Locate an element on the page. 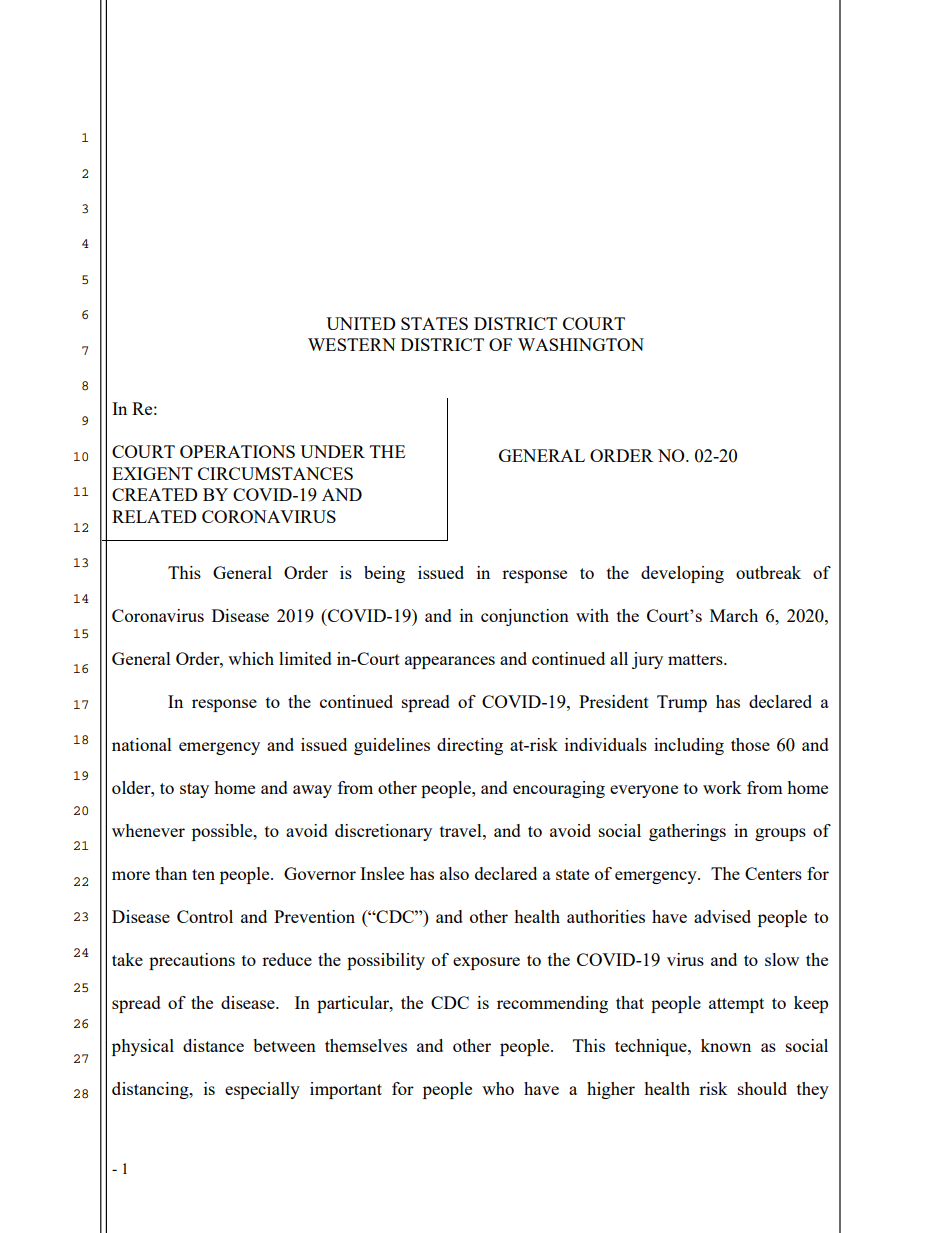 This page has height=1233, width=952. UNITED is located at coordinates (361, 323).
